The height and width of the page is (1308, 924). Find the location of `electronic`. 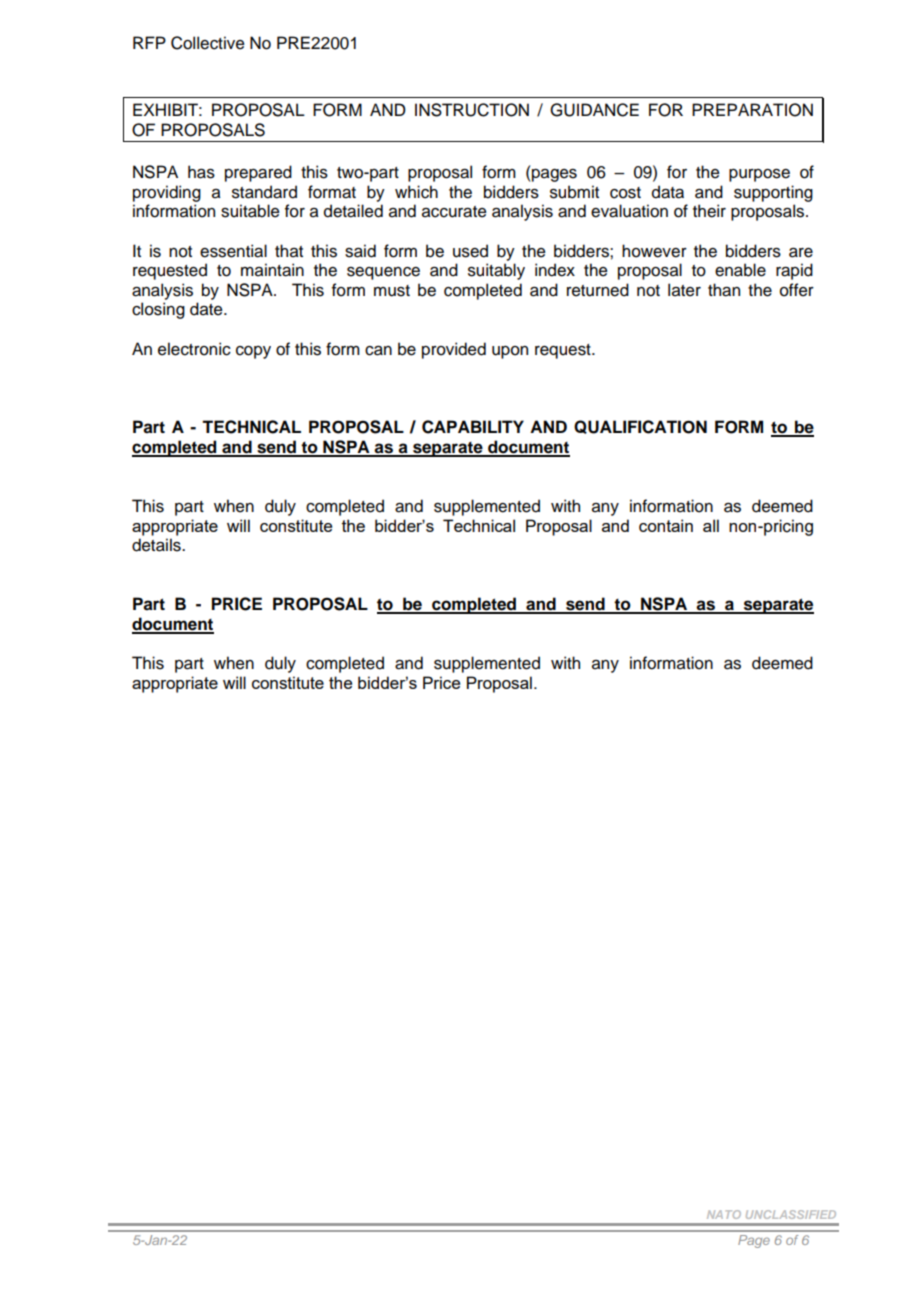

electronic is located at coordinates (194, 349).
